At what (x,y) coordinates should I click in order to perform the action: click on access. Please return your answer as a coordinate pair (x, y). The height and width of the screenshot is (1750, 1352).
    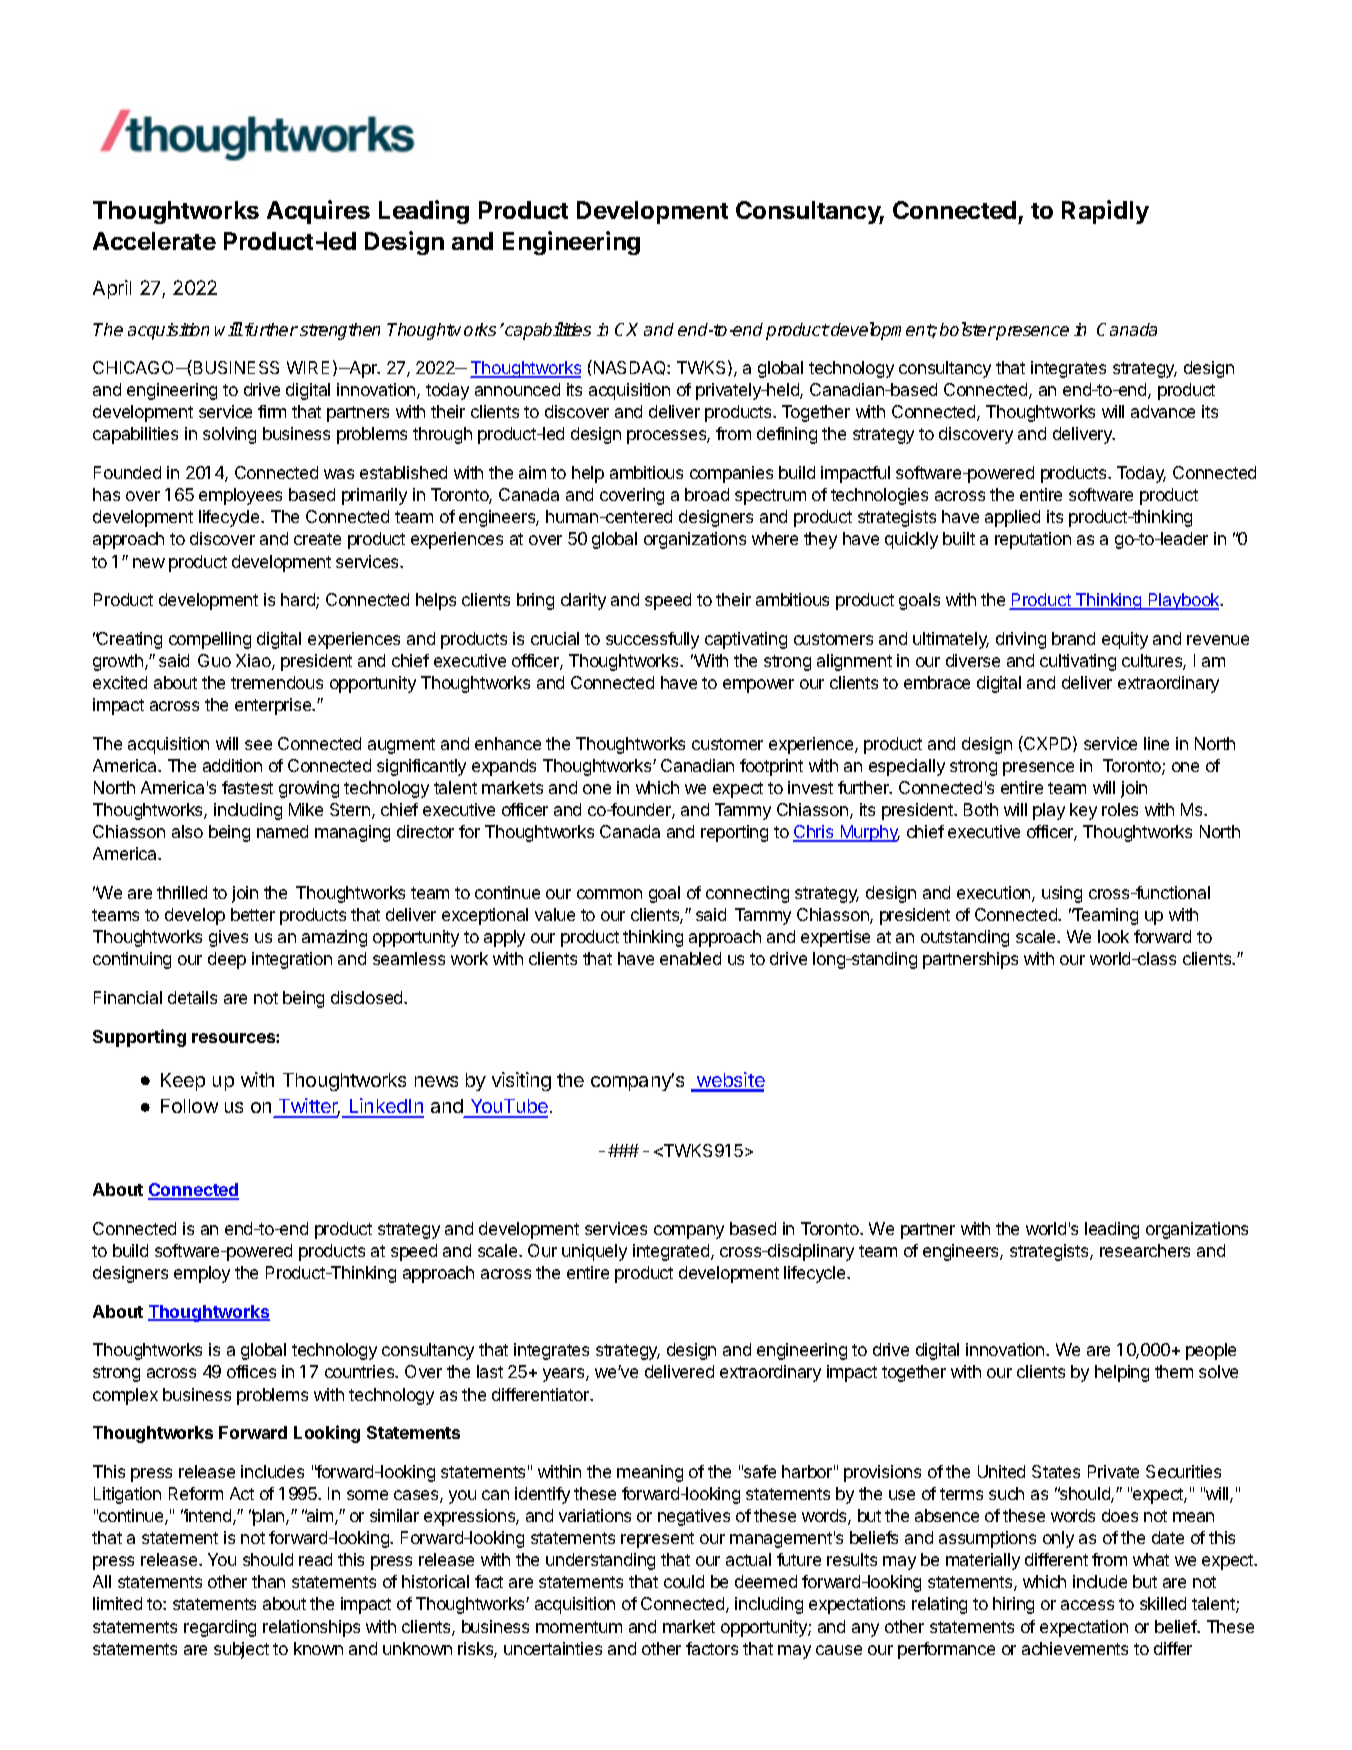
    Looking at the image, I should click on (1087, 1605).
